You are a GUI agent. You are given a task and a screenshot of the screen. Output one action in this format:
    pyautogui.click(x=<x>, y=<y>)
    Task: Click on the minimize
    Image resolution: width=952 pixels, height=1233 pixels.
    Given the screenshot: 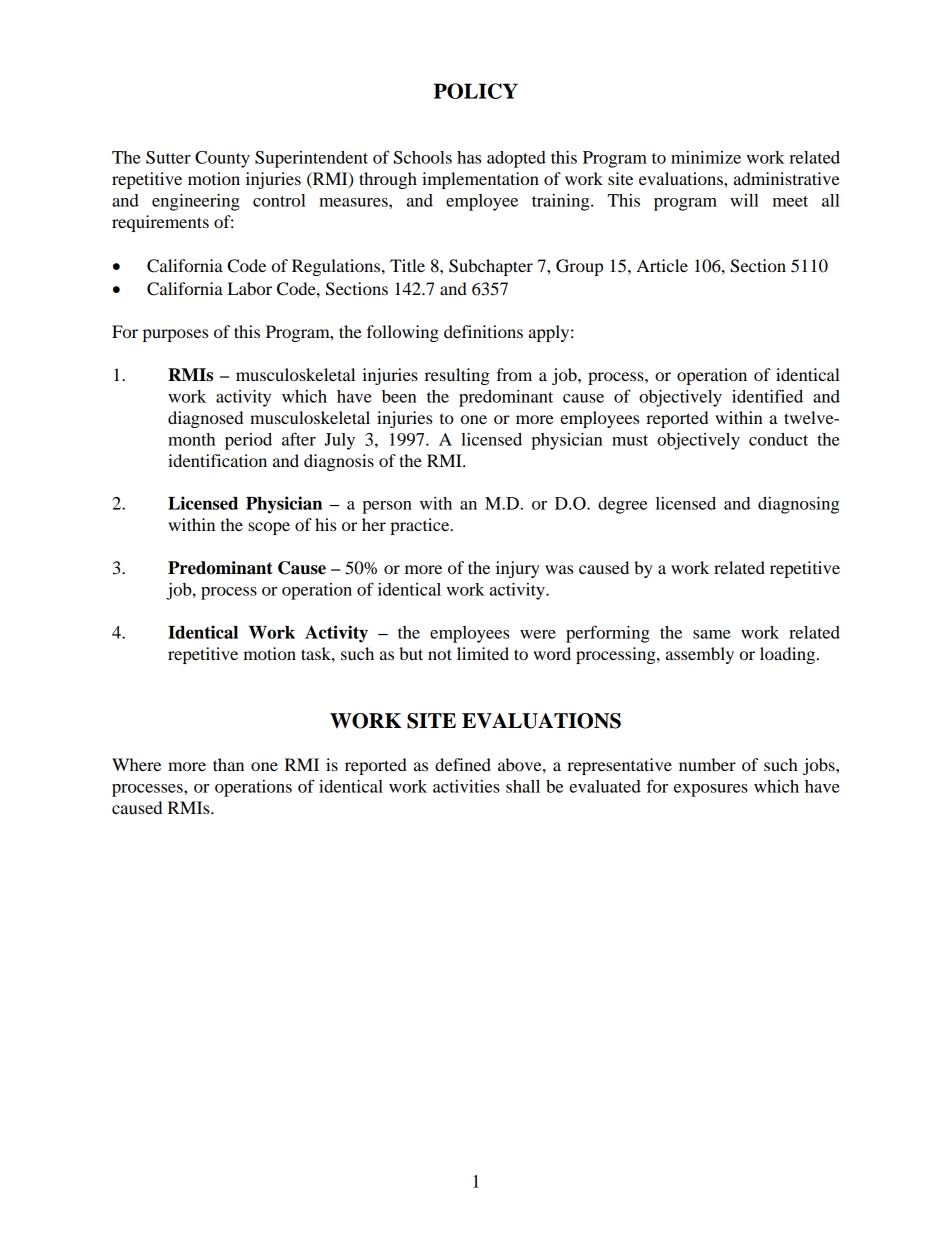 What is the action you would take?
    pyautogui.click(x=706, y=157)
